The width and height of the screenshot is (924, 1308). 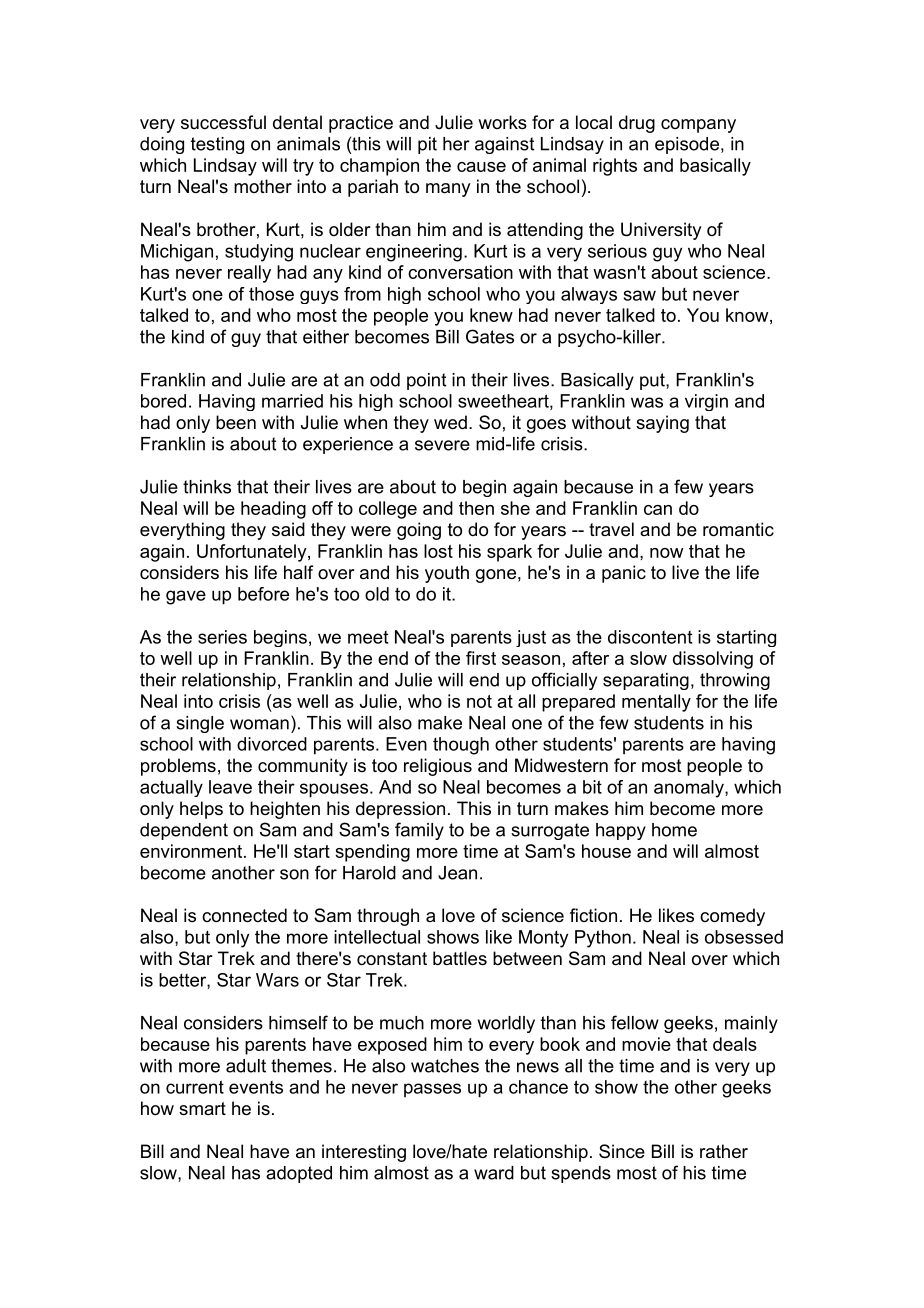 I want to click on first, so click(x=481, y=658).
